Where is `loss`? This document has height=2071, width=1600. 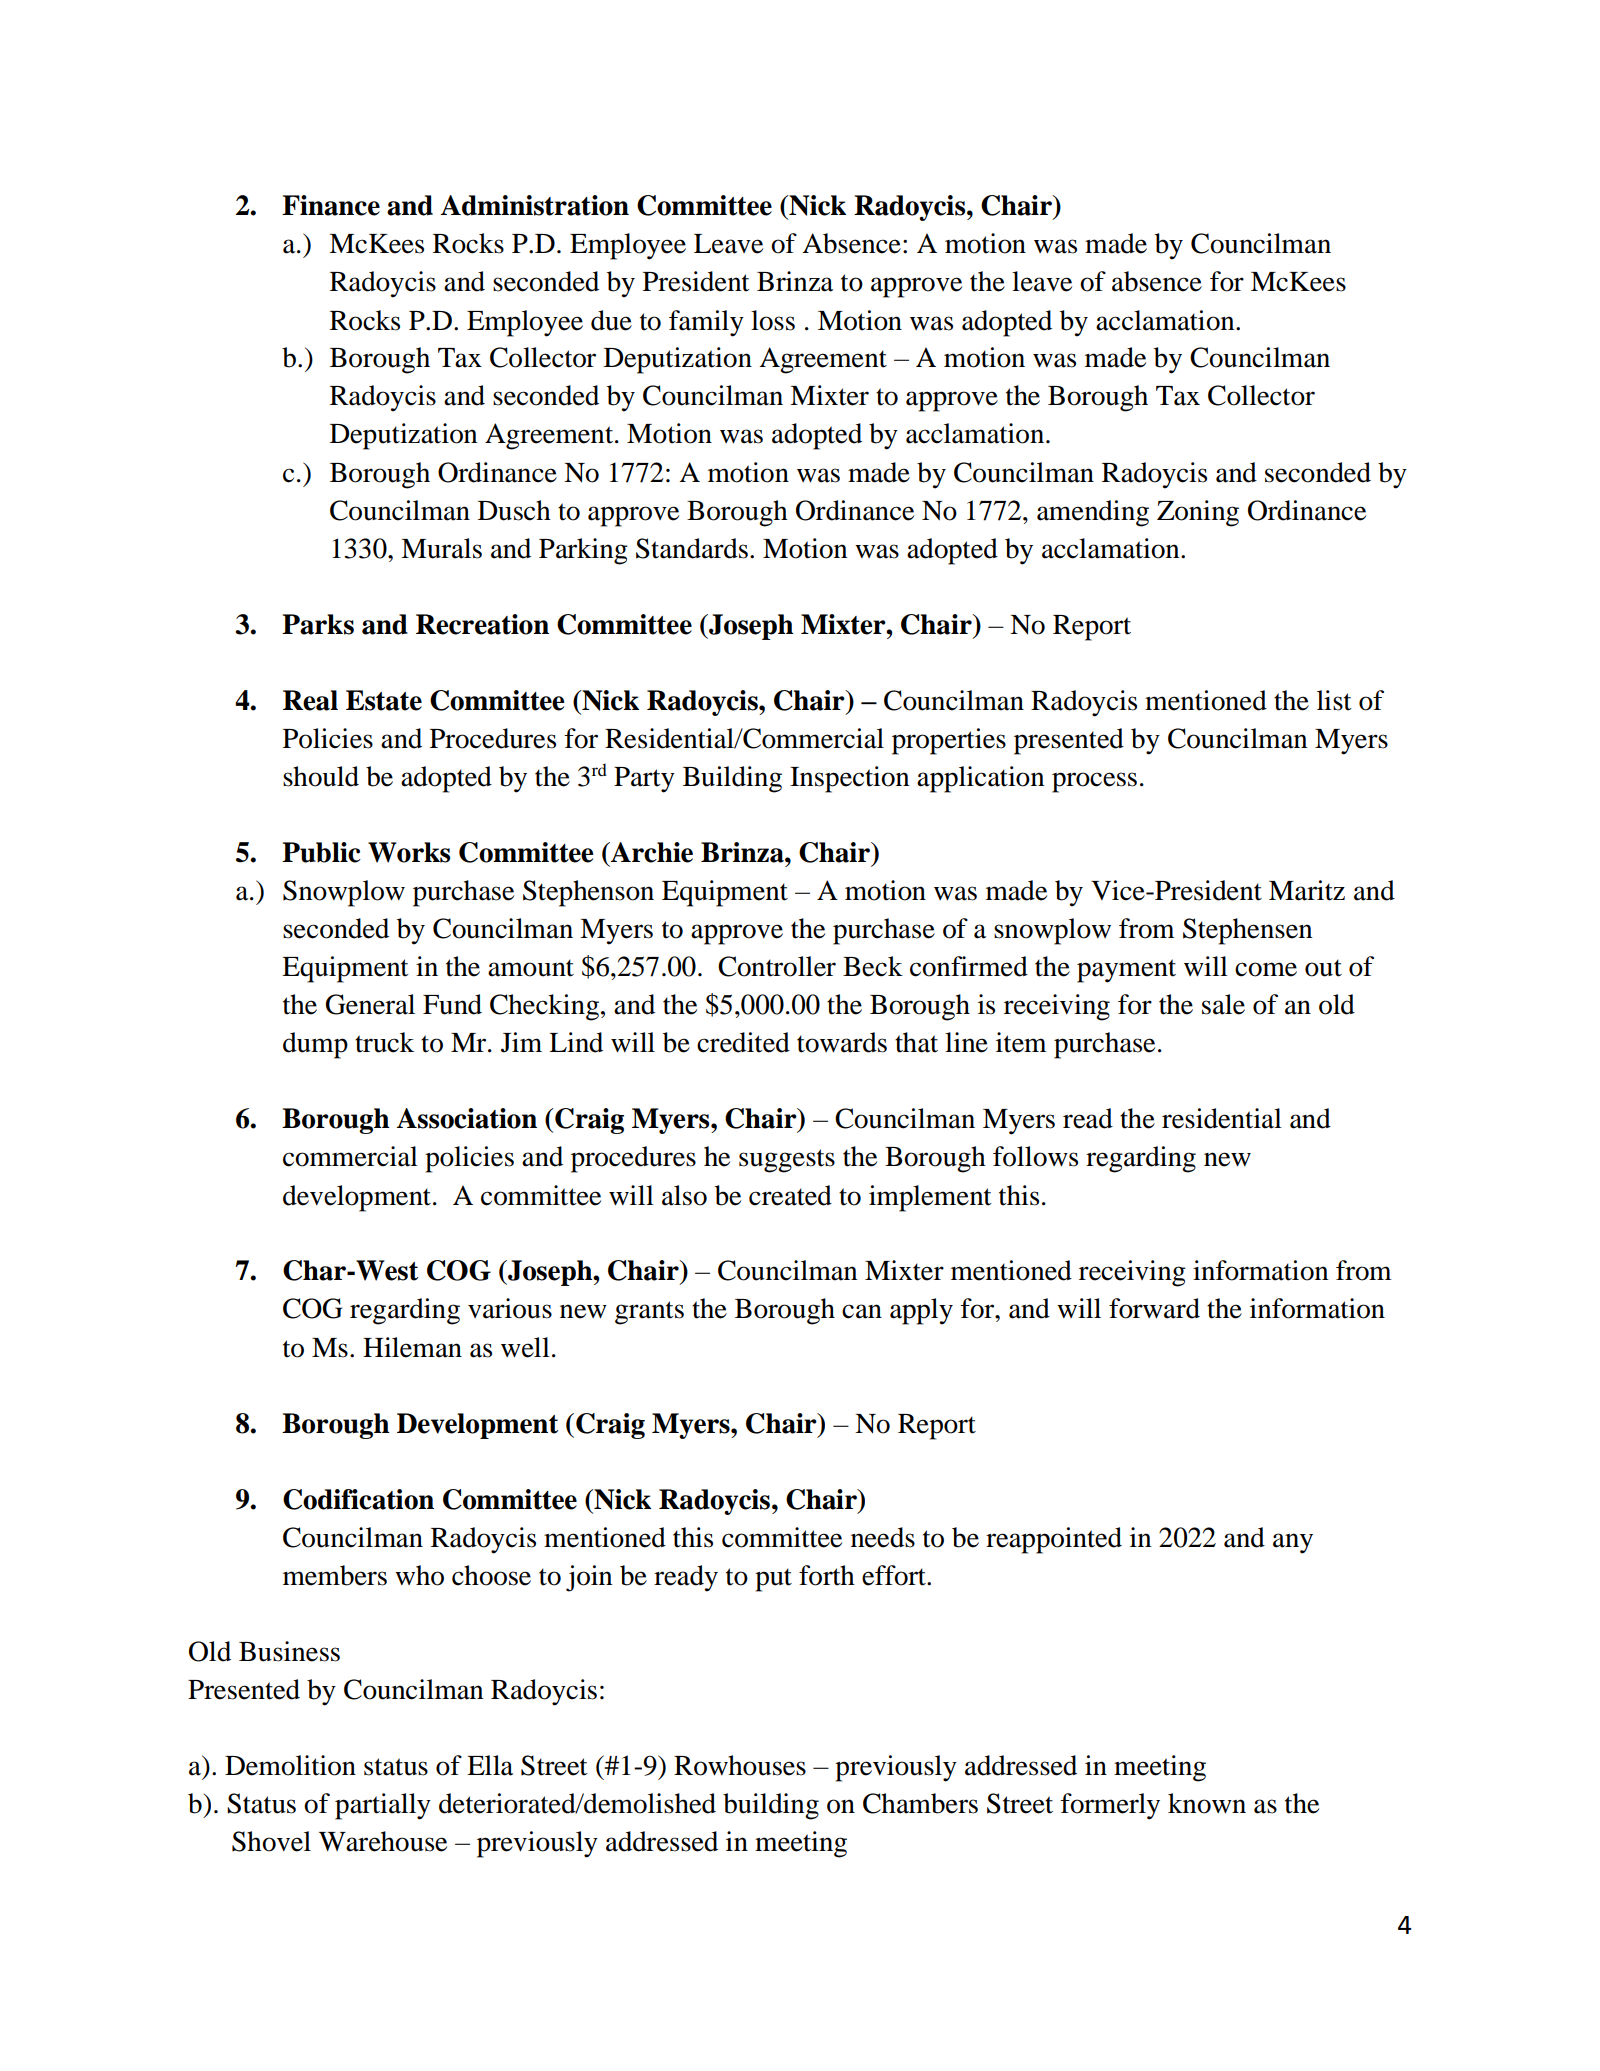
loss is located at coordinates (773, 320).
